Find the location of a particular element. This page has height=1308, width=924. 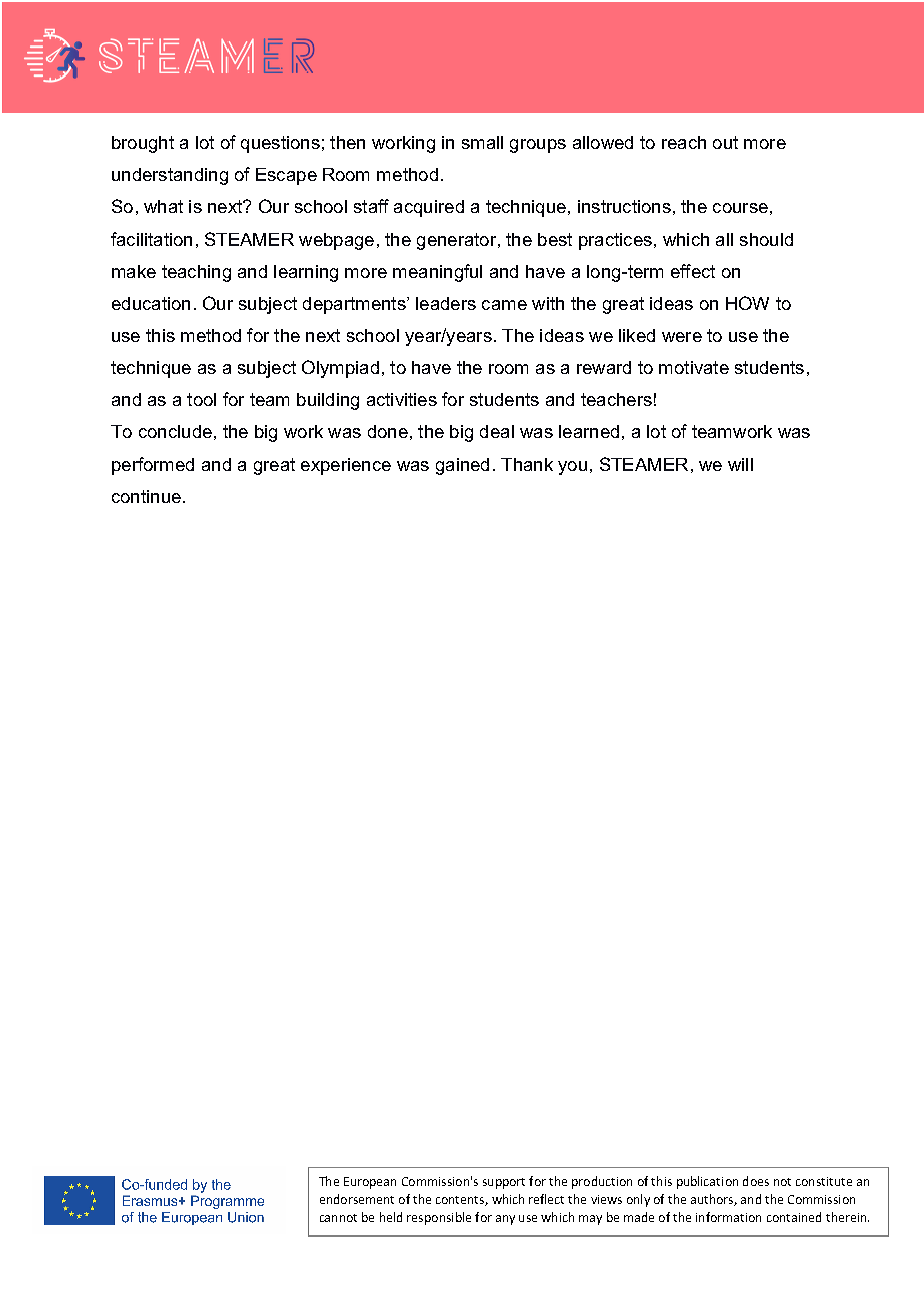

cannot is located at coordinates (338, 1218).
